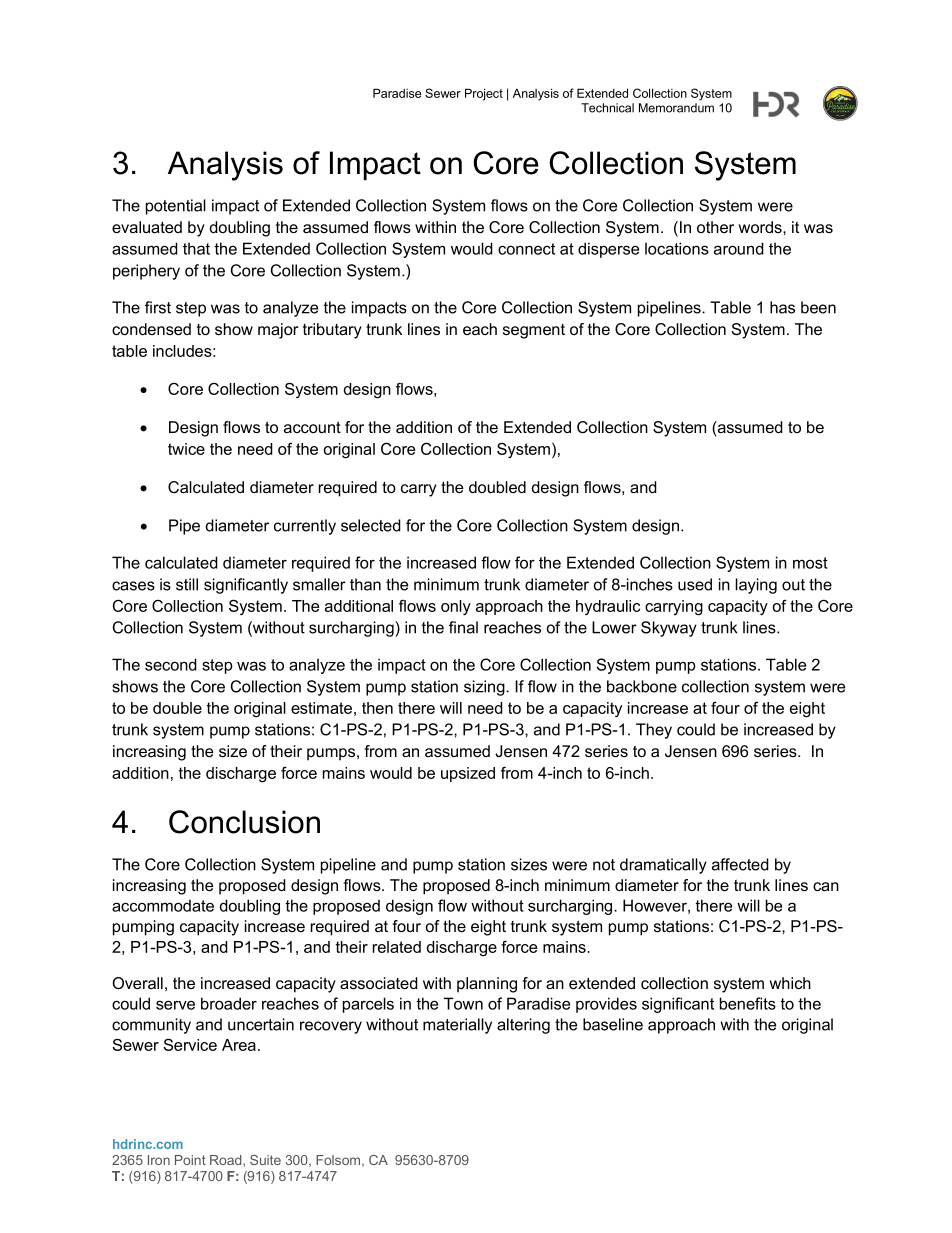 This screenshot has height=1233, width=952. Describe the element at coordinates (187, 584) in the screenshot. I see `still` at that location.
